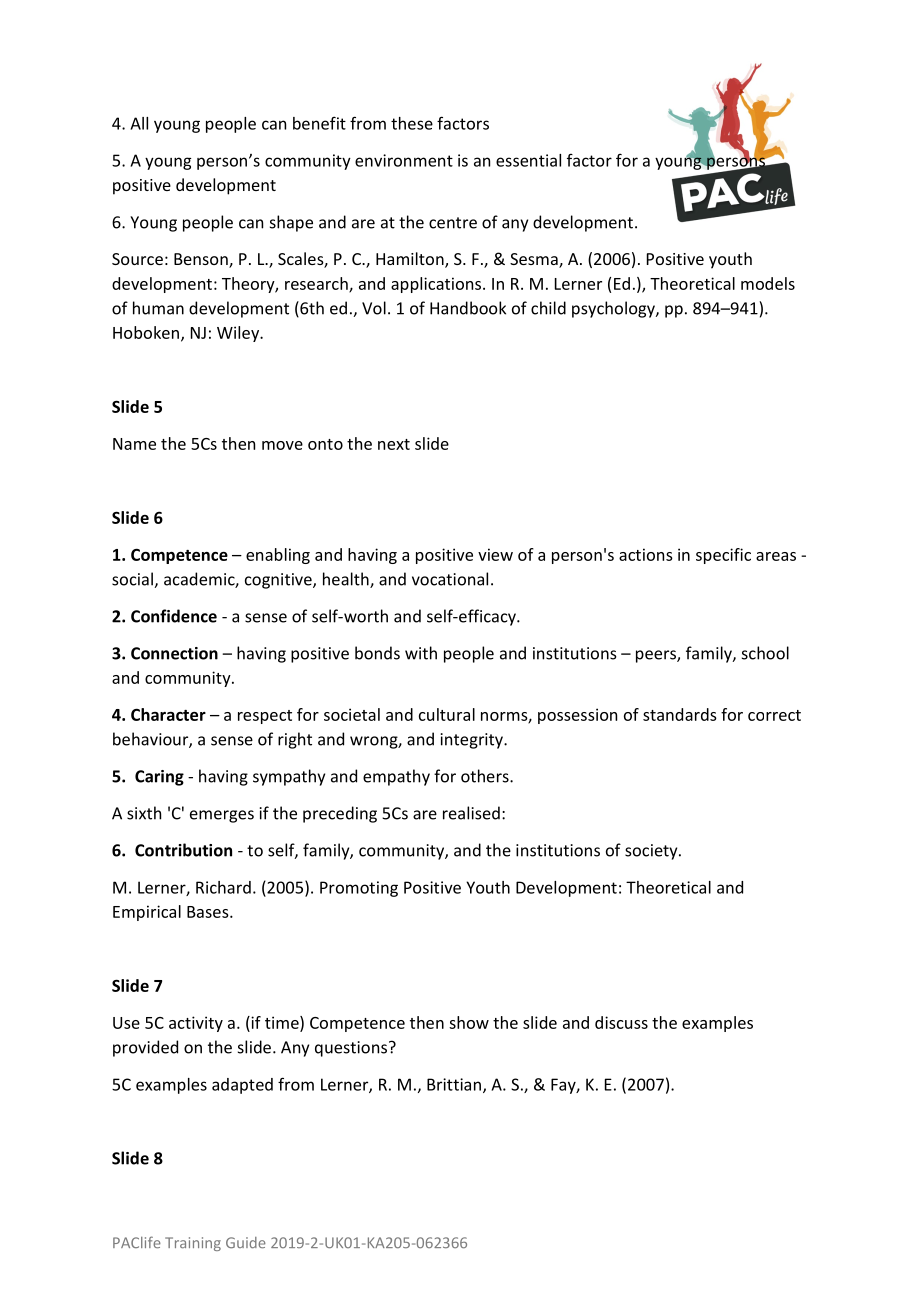 The image size is (924, 1308). What do you see at coordinates (404, 160) in the screenshot?
I see `environment` at bounding box center [404, 160].
